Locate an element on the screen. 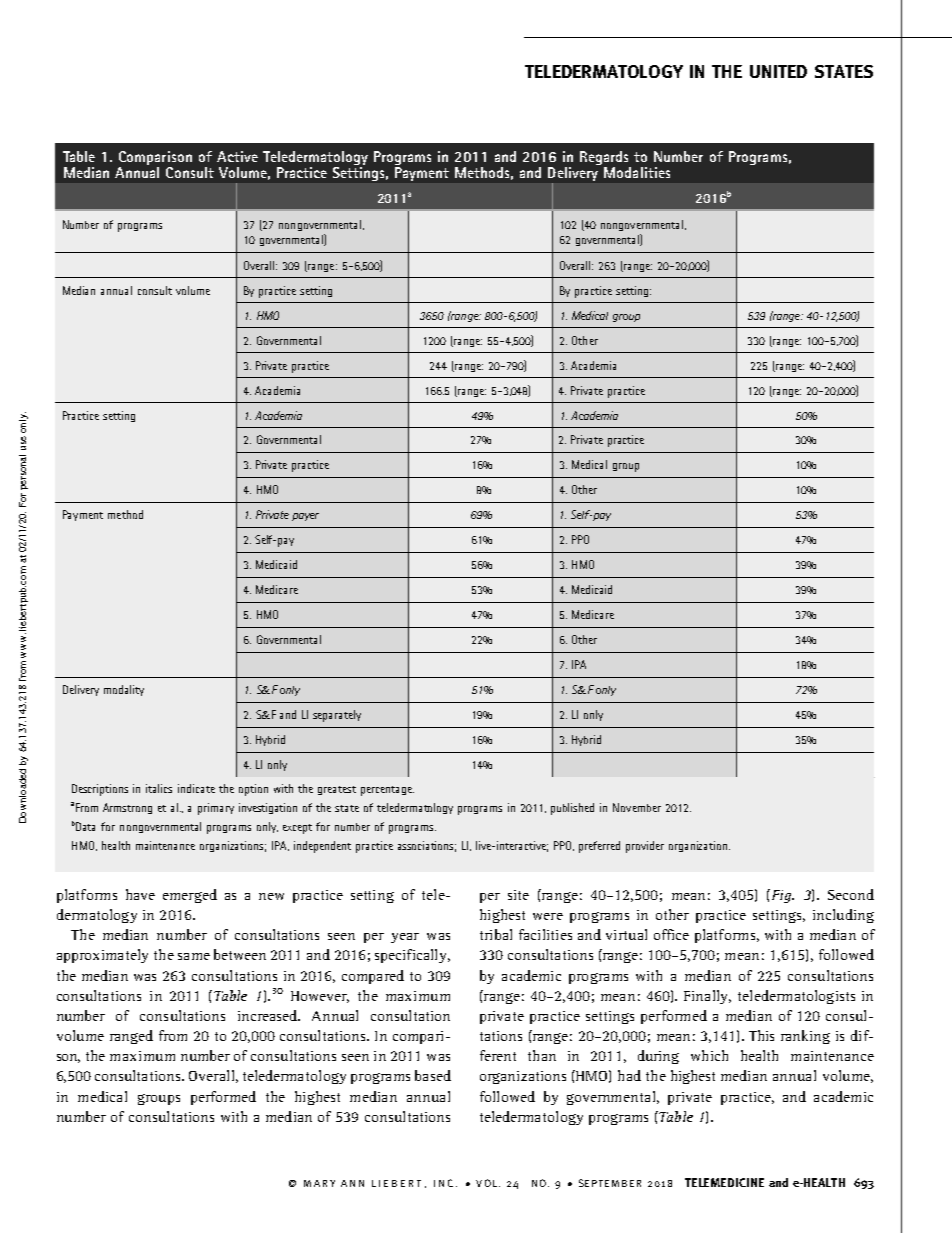 This screenshot has height=1233, width=952. based is located at coordinates (433, 1075).
